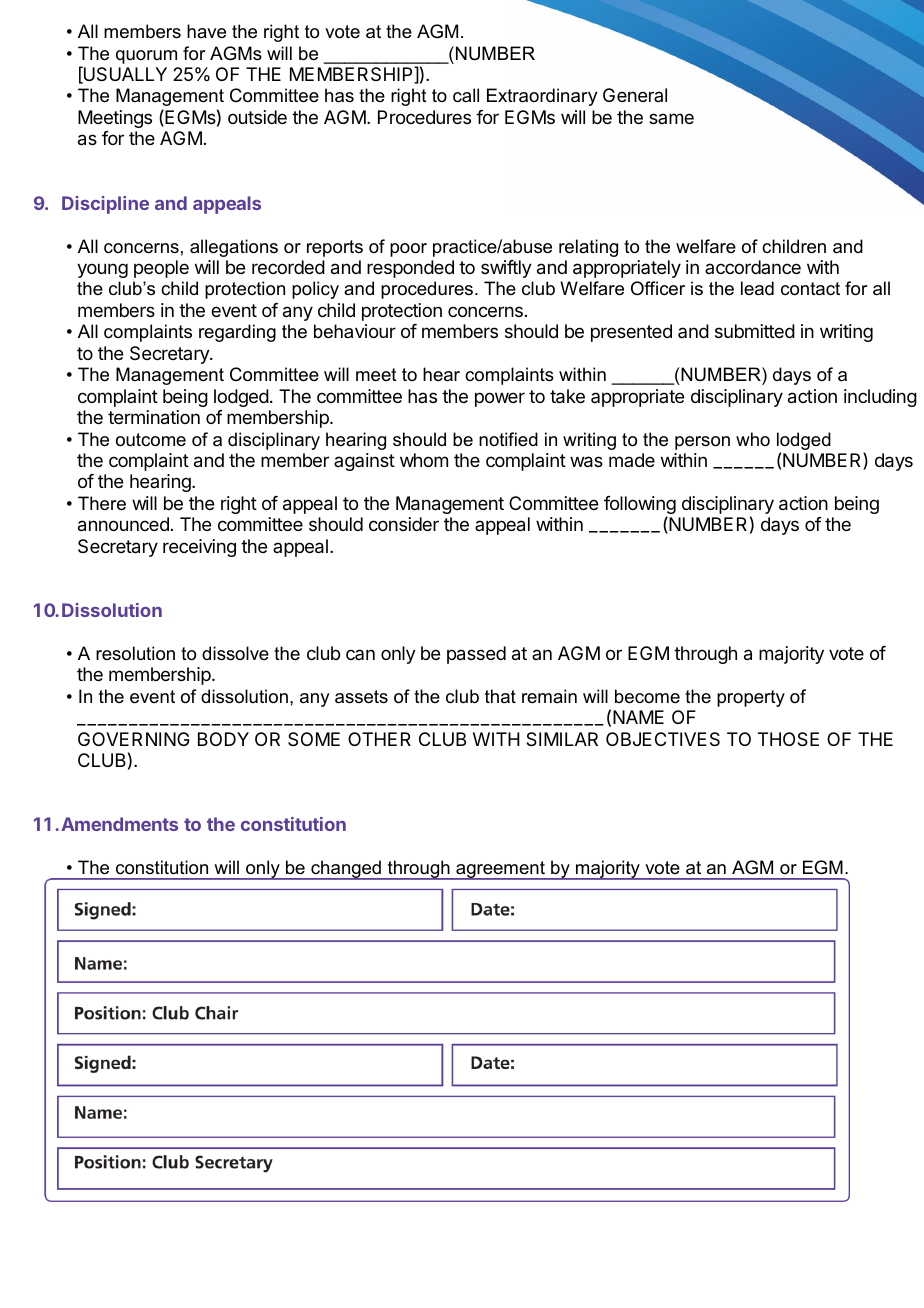 The width and height of the image is (924, 1308). What do you see at coordinates (151, 440) in the image?
I see `outcome` at bounding box center [151, 440].
